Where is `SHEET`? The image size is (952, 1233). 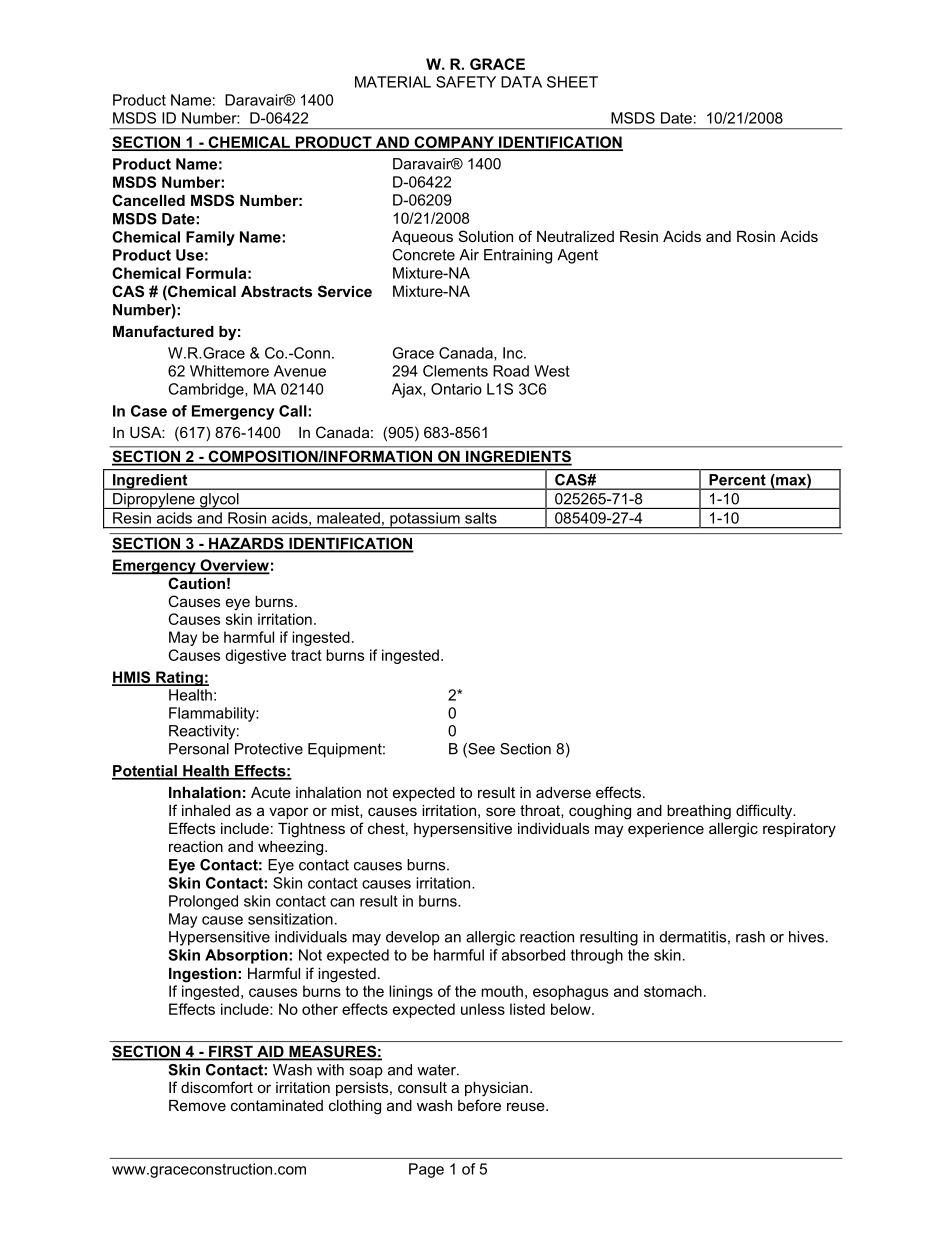 SHEET is located at coordinates (572, 82).
